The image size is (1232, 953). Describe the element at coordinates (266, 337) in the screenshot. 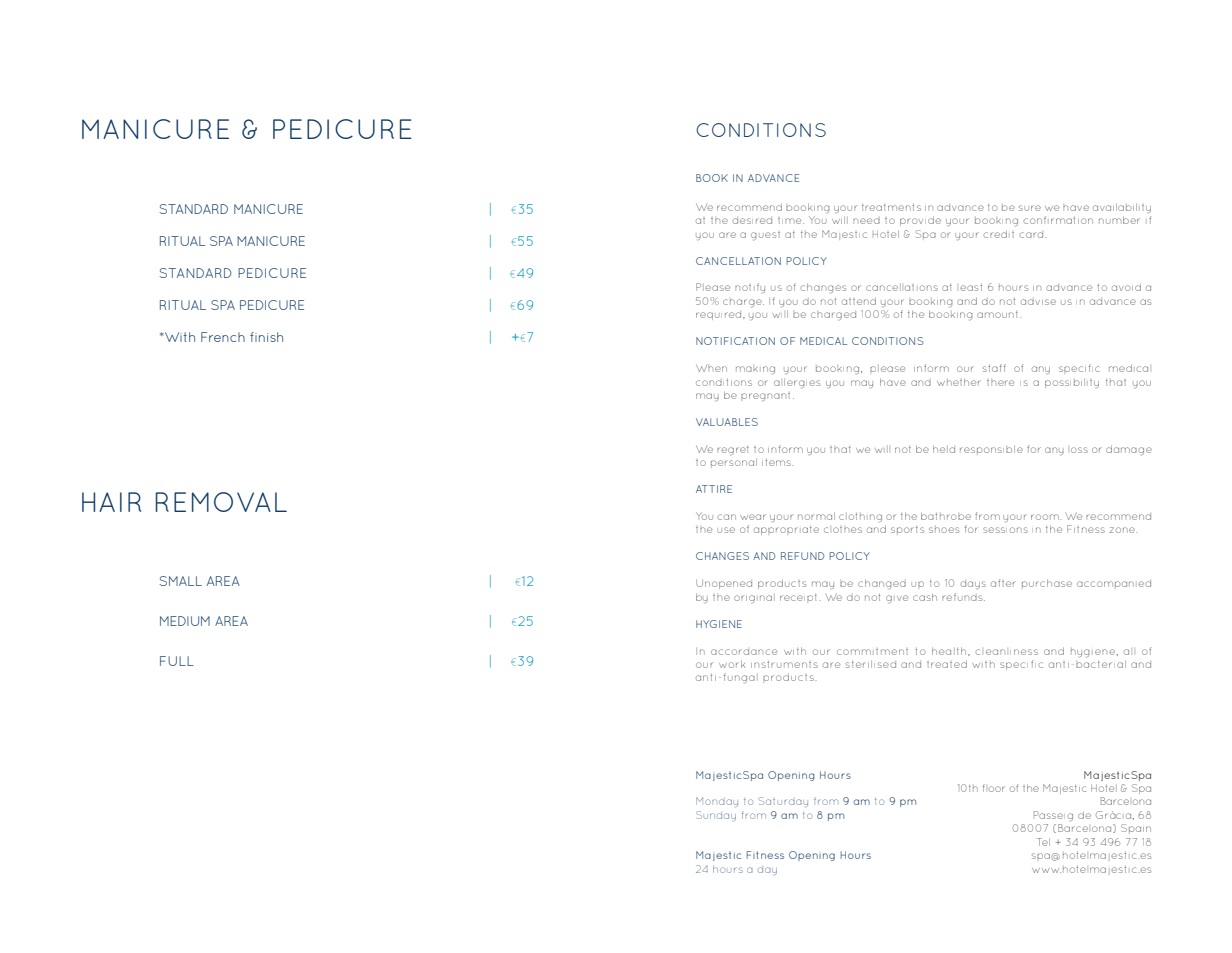

I see `finish` at that location.
